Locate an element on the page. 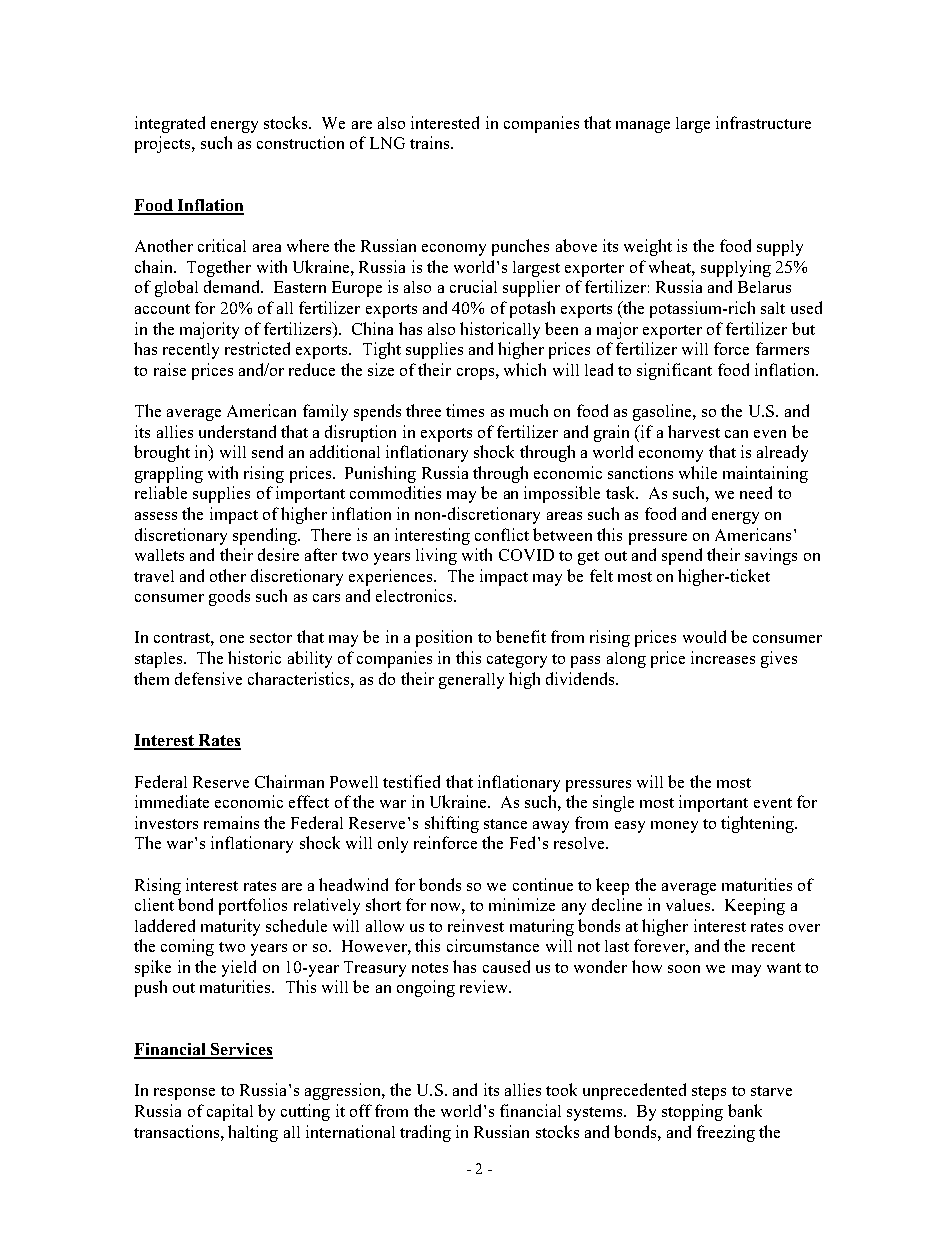 The width and height of the document is (952, 1233). capital is located at coordinates (230, 1112).
